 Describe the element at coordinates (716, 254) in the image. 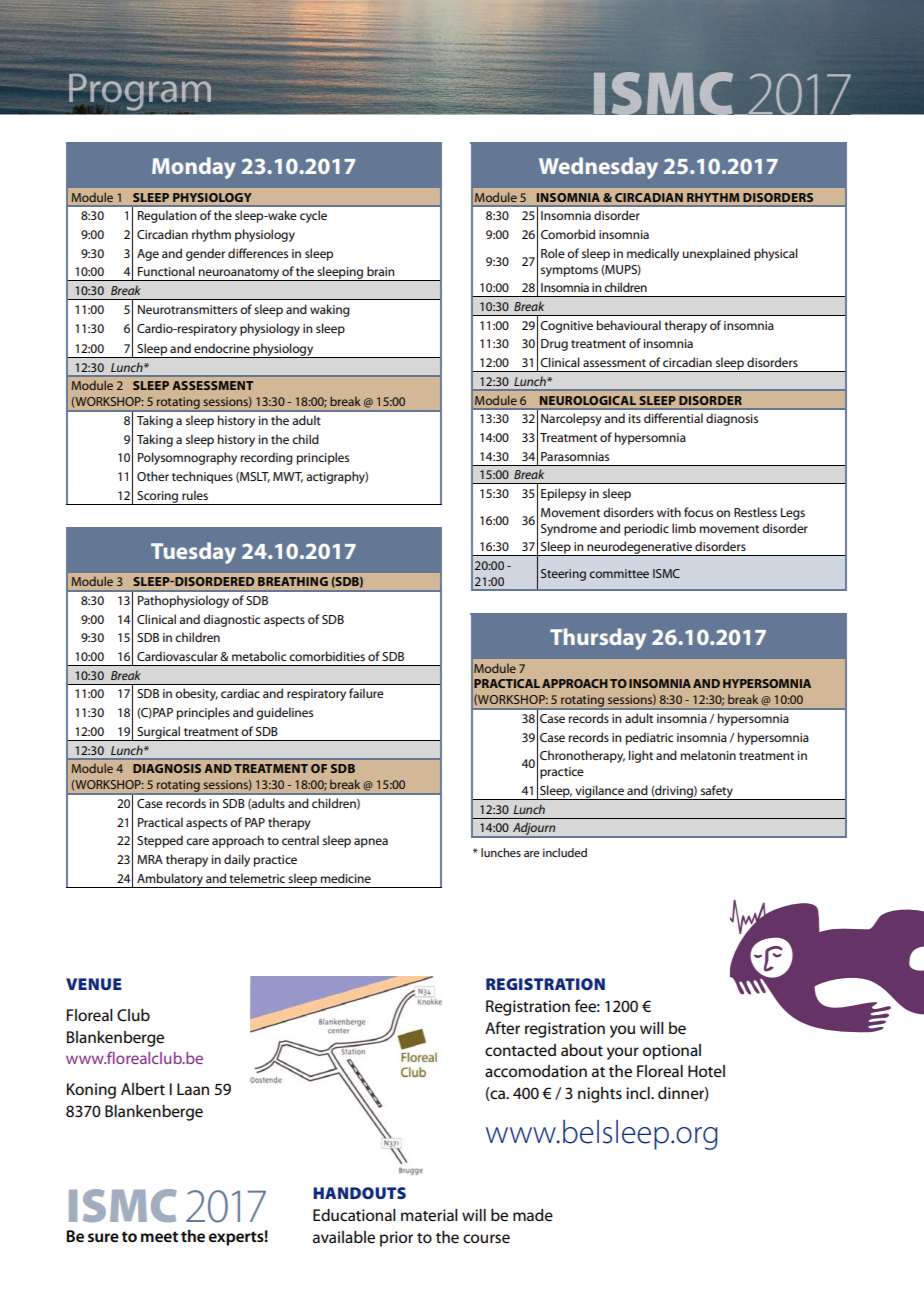

I see `unexplained` at that location.
